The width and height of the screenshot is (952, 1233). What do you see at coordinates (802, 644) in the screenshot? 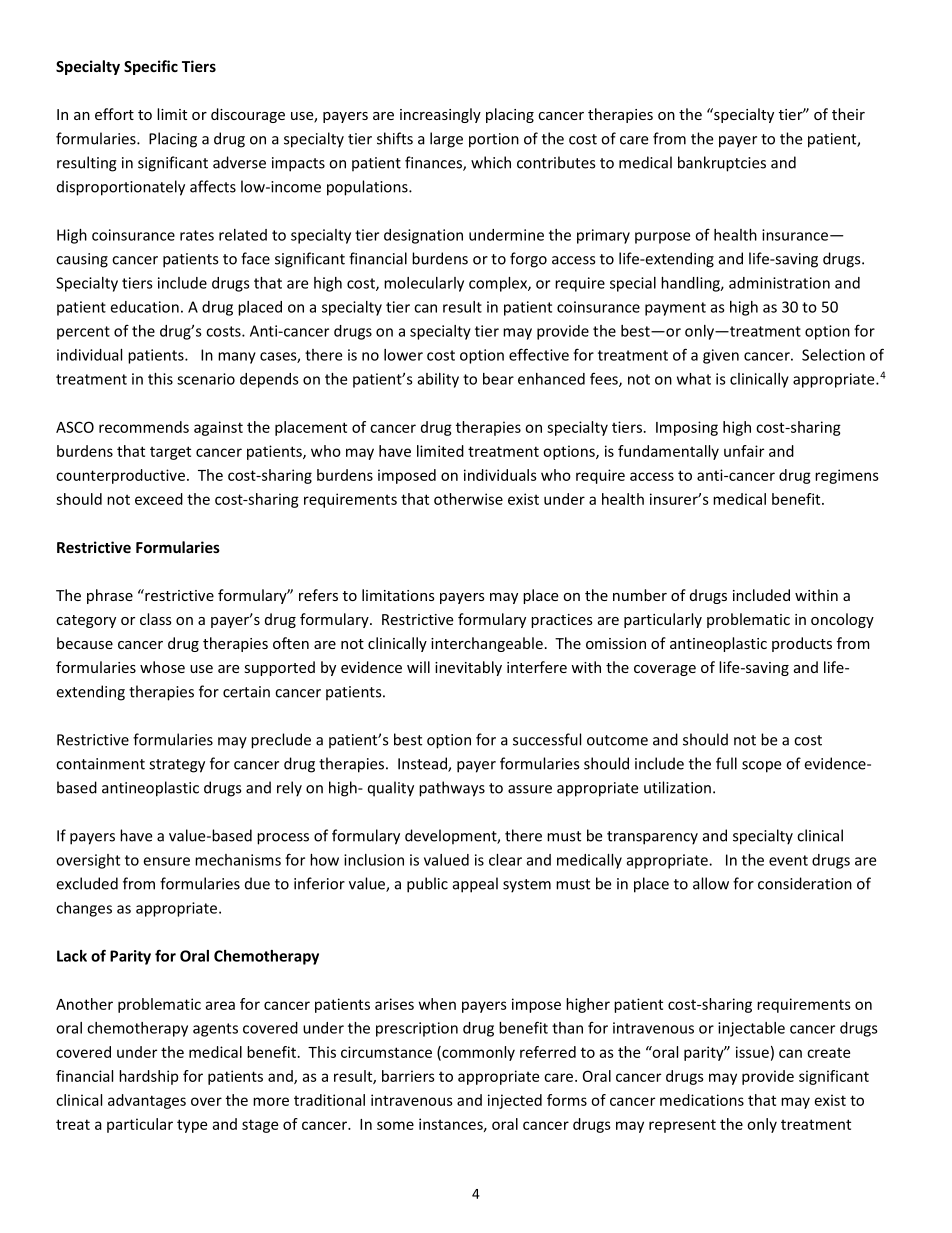
I see `products` at bounding box center [802, 644].
